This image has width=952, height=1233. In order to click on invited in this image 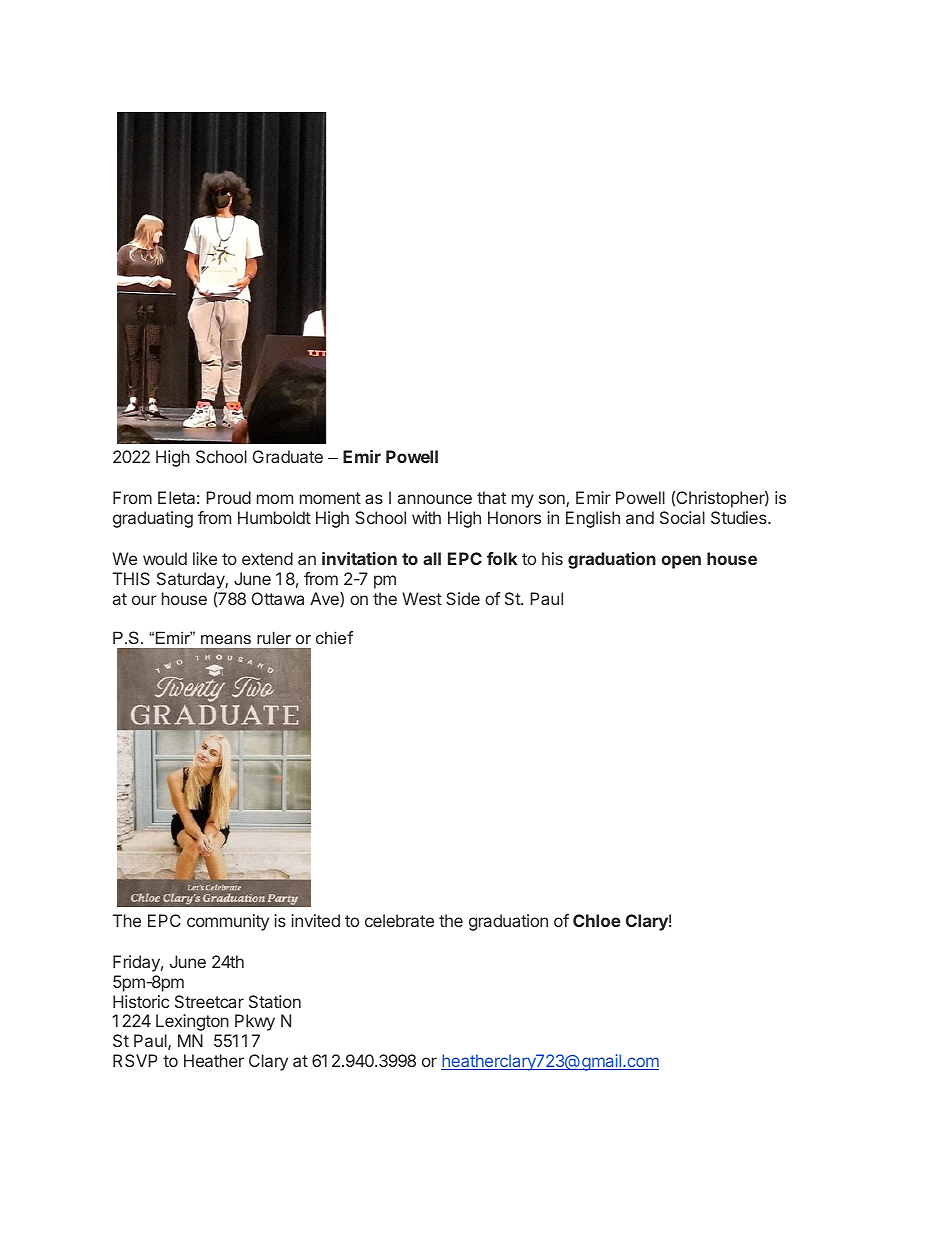, I will do `click(315, 920)`.
